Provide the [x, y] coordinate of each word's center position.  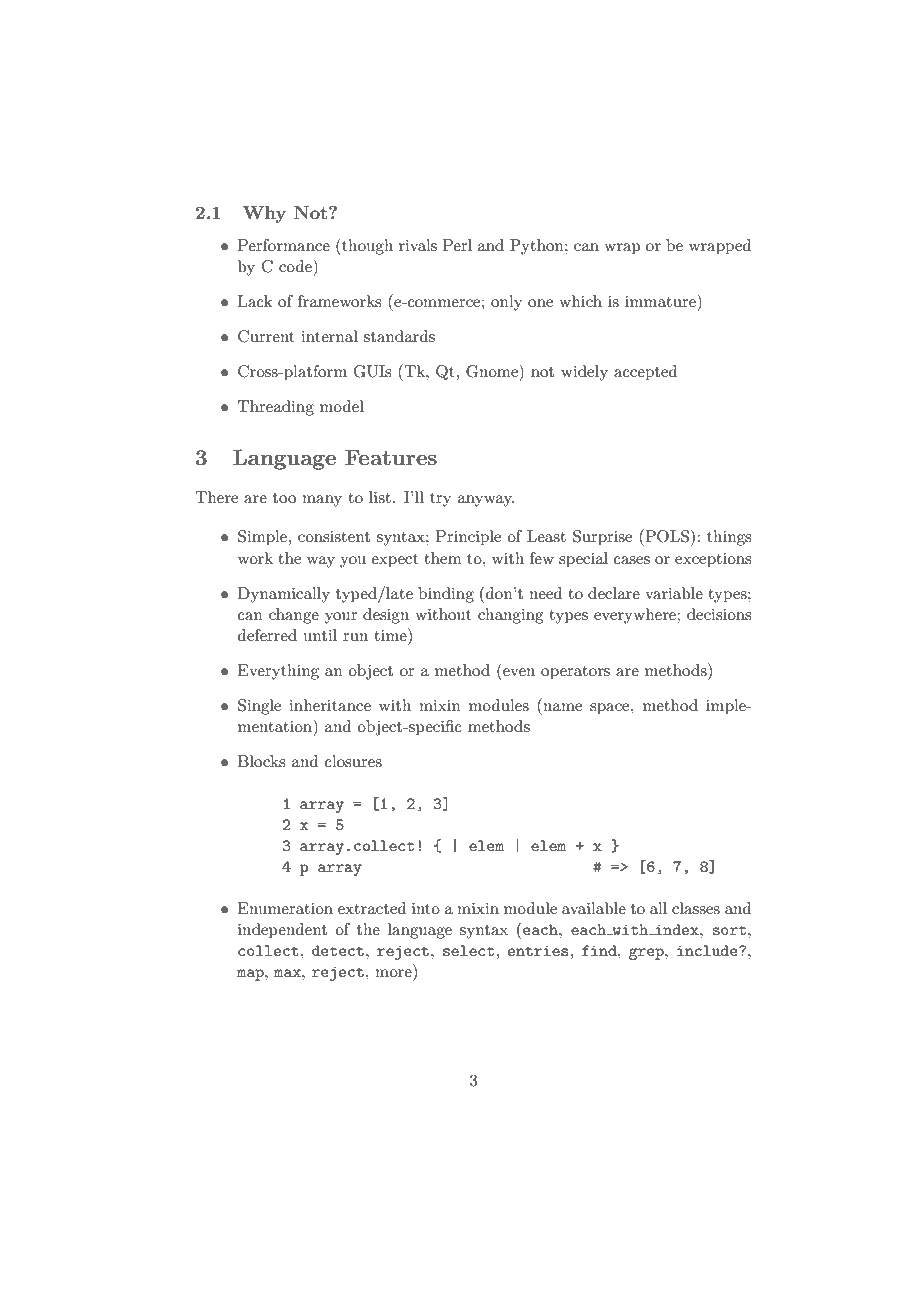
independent [282, 931]
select [470, 950]
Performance [284, 245]
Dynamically [284, 595]
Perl [457, 245]
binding [446, 595]
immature [661, 300]
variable [674, 593]
